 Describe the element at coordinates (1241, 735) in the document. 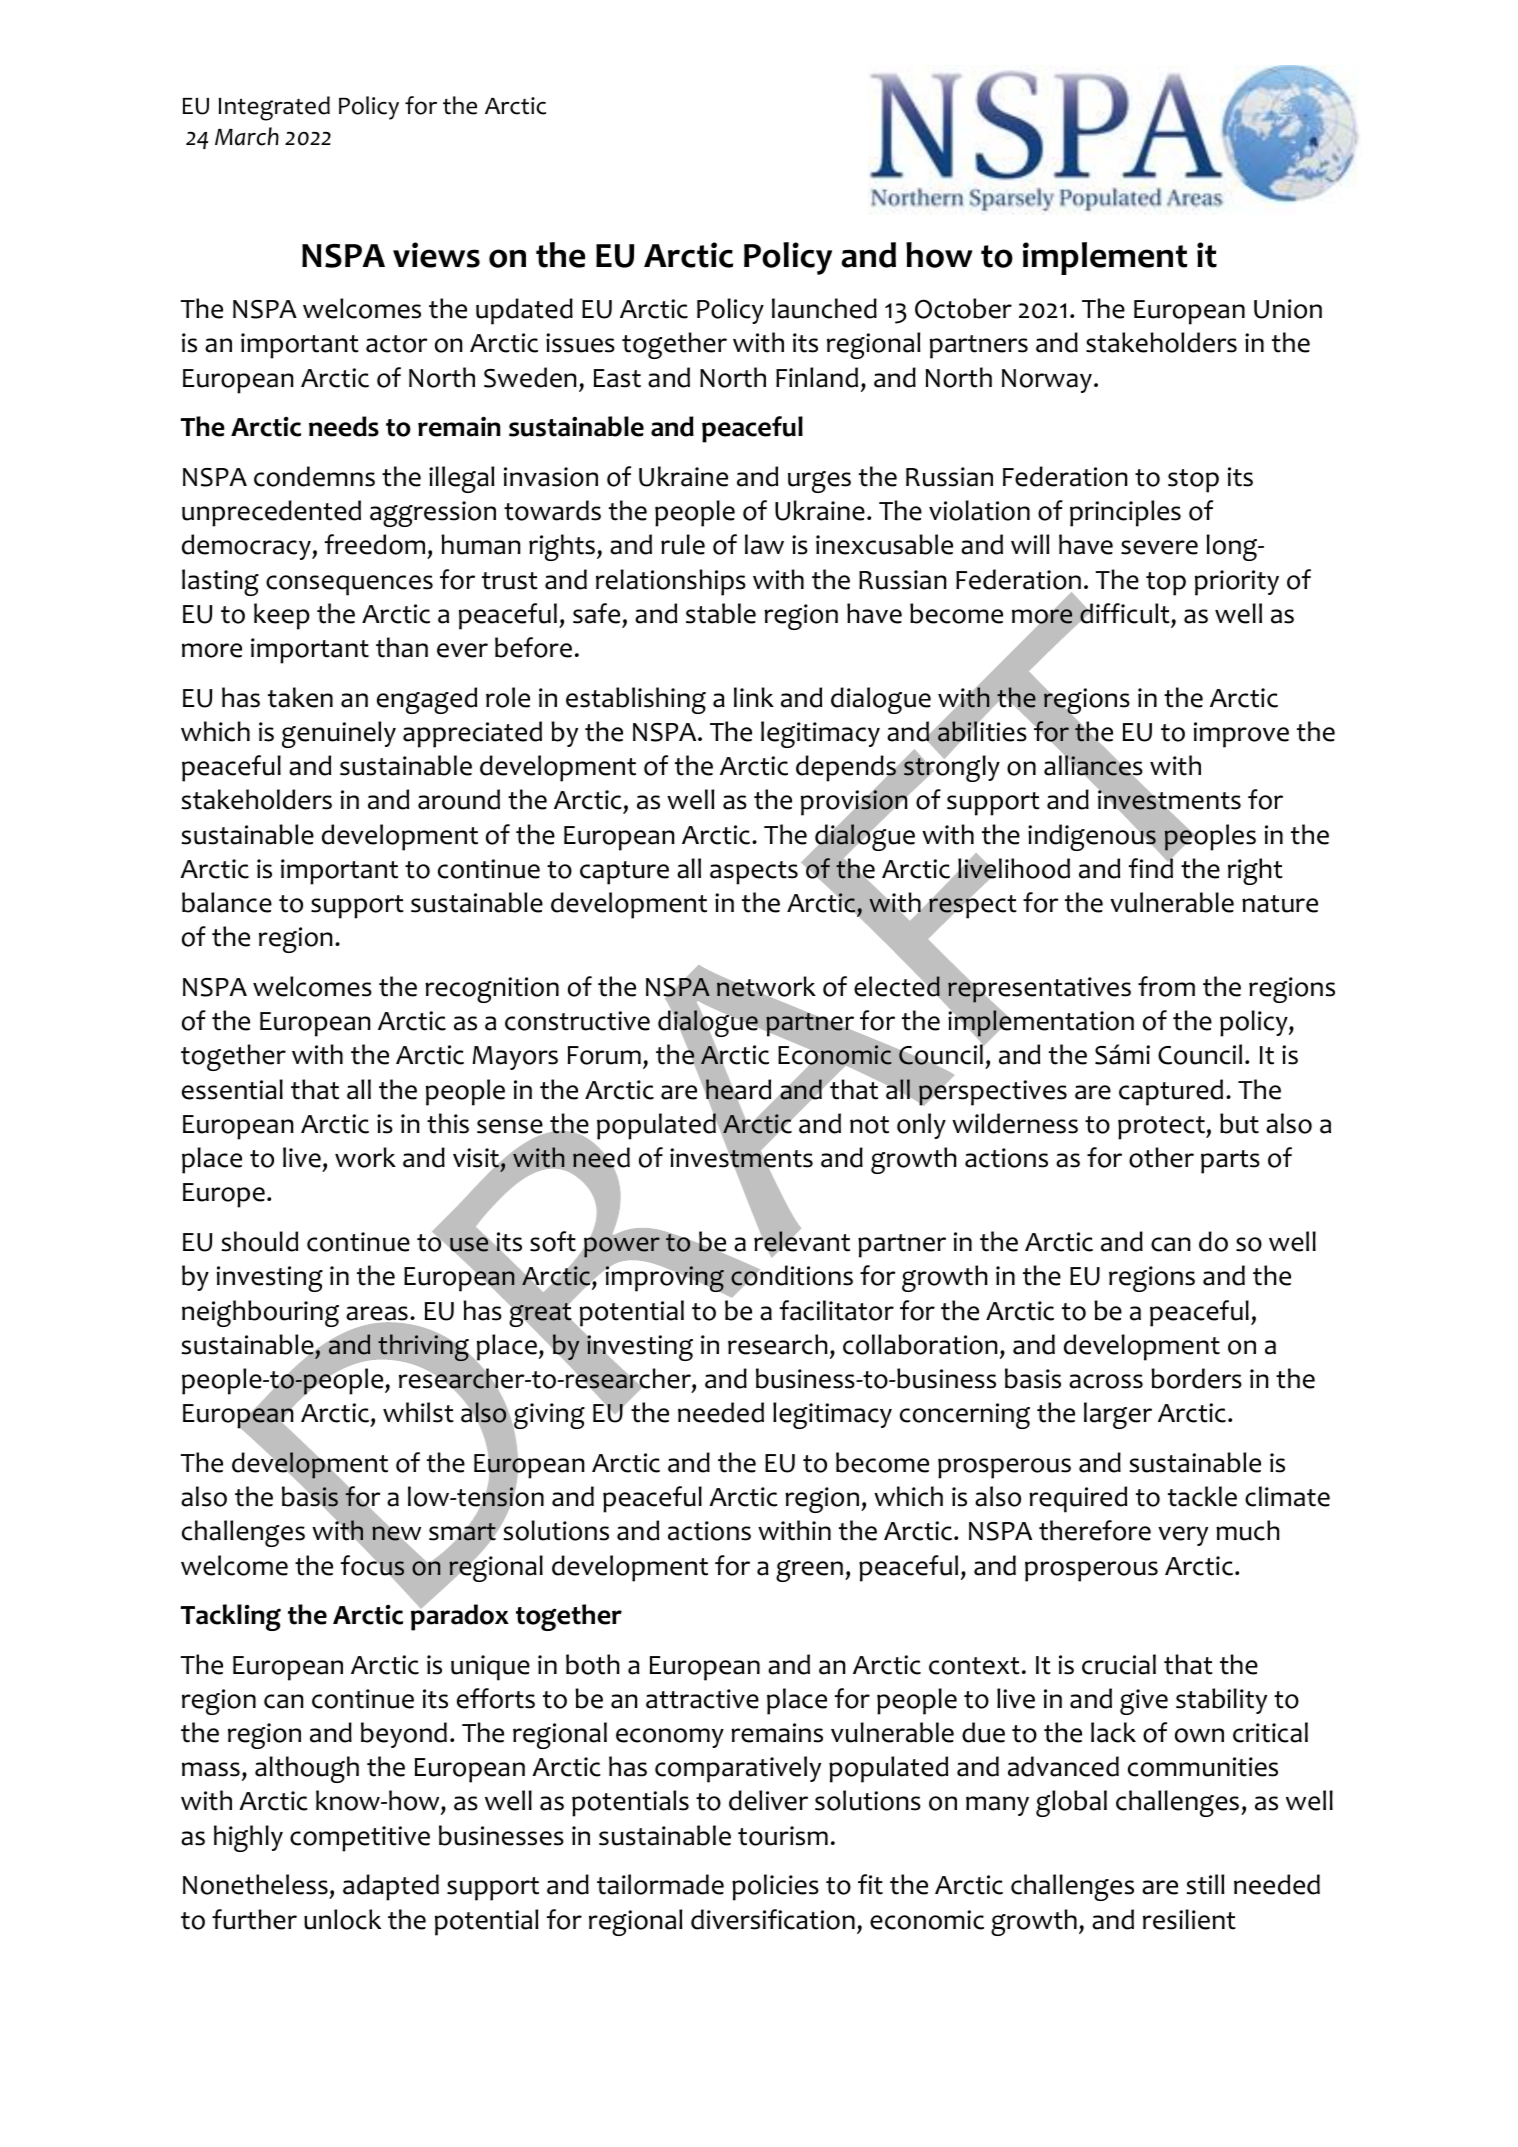

I see `improve` at that location.
